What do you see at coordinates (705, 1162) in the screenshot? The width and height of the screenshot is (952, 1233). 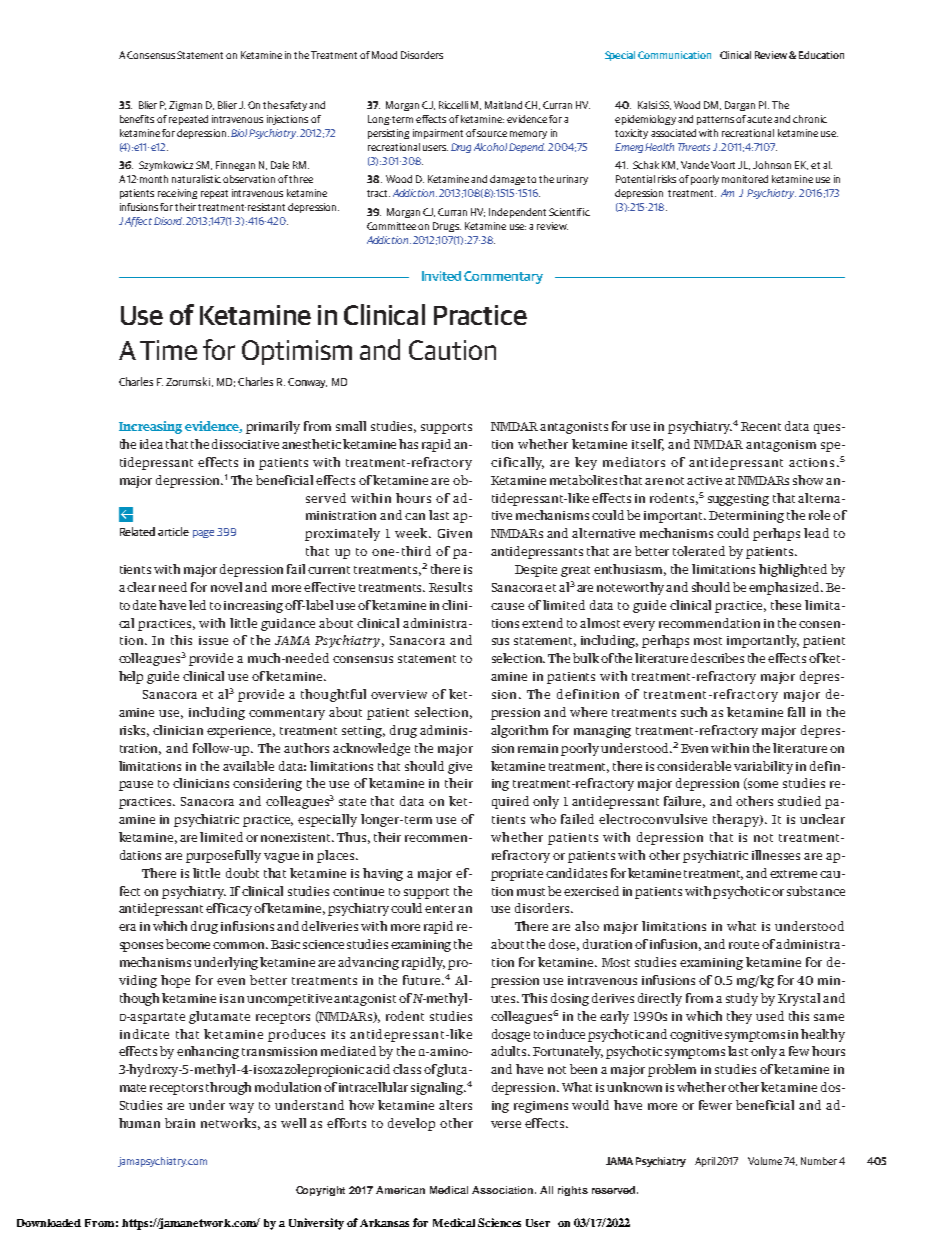 I see `April` at bounding box center [705, 1162].
